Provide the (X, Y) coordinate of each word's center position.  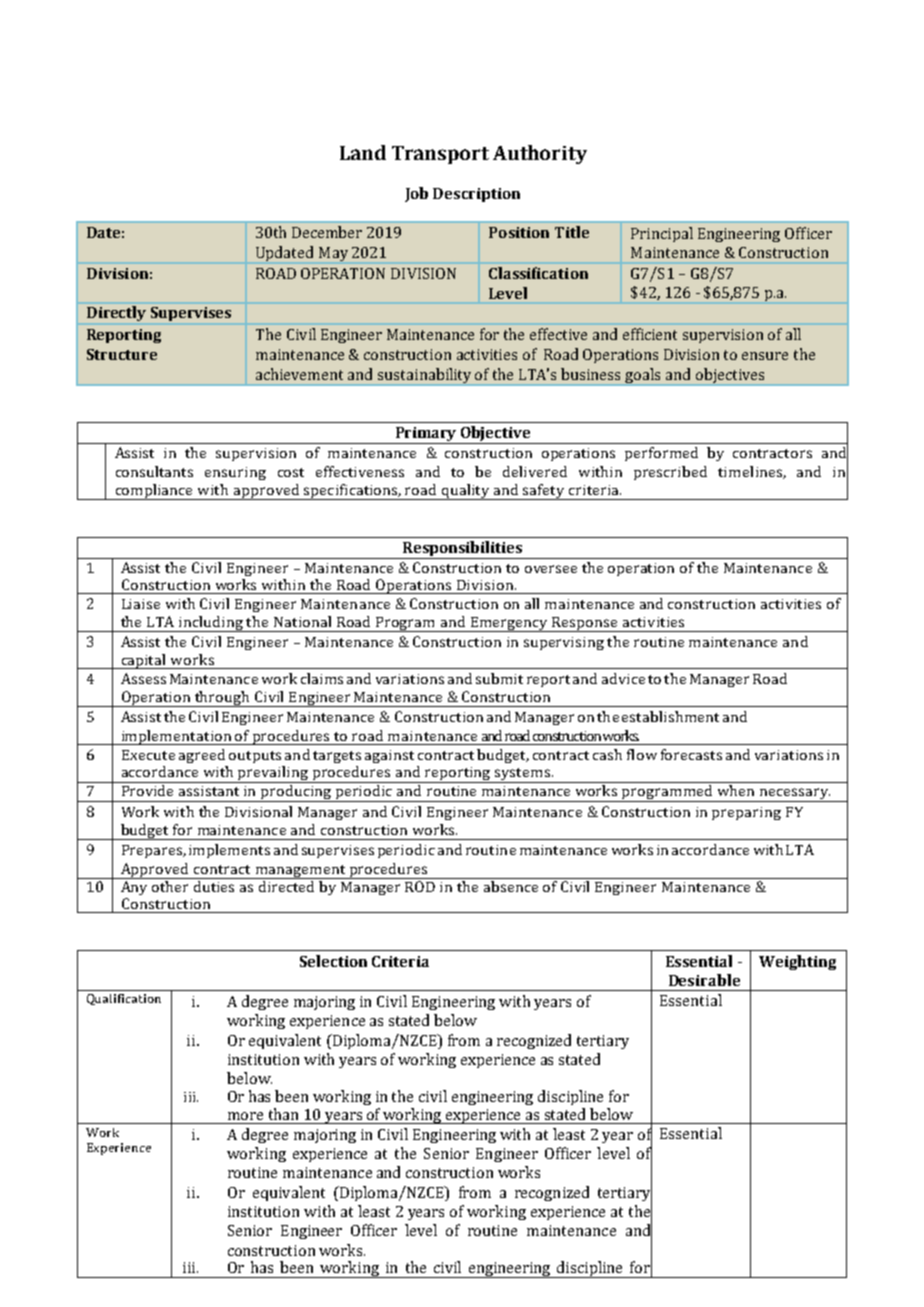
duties (214, 886)
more (245, 1116)
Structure (122, 354)
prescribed (670, 473)
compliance (154, 492)
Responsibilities (463, 550)
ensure (765, 356)
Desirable (704, 980)
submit (499, 678)
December (327, 232)
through (222, 699)
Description (476, 195)
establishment (670, 716)
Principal (662, 234)
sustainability (425, 377)
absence (511, 886)
